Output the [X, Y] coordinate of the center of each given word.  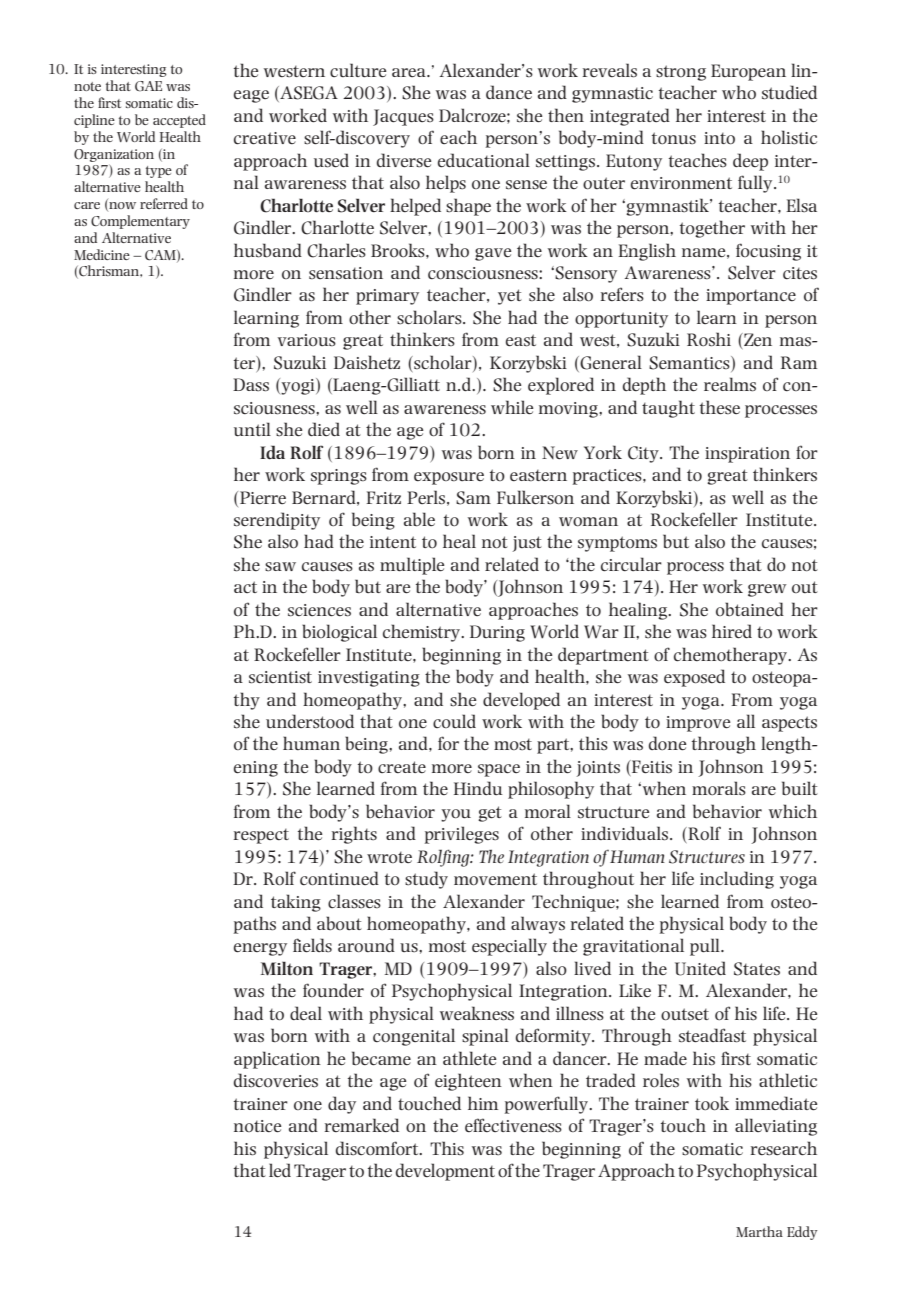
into [719, 138]
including [737, 880]
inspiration [747, 455]
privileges [462, 835]
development [445, 1172]
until [252, 429]
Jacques [403, 117]
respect [261, 836]
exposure [449, 478]
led [280, 1170]
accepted [179, 121]
